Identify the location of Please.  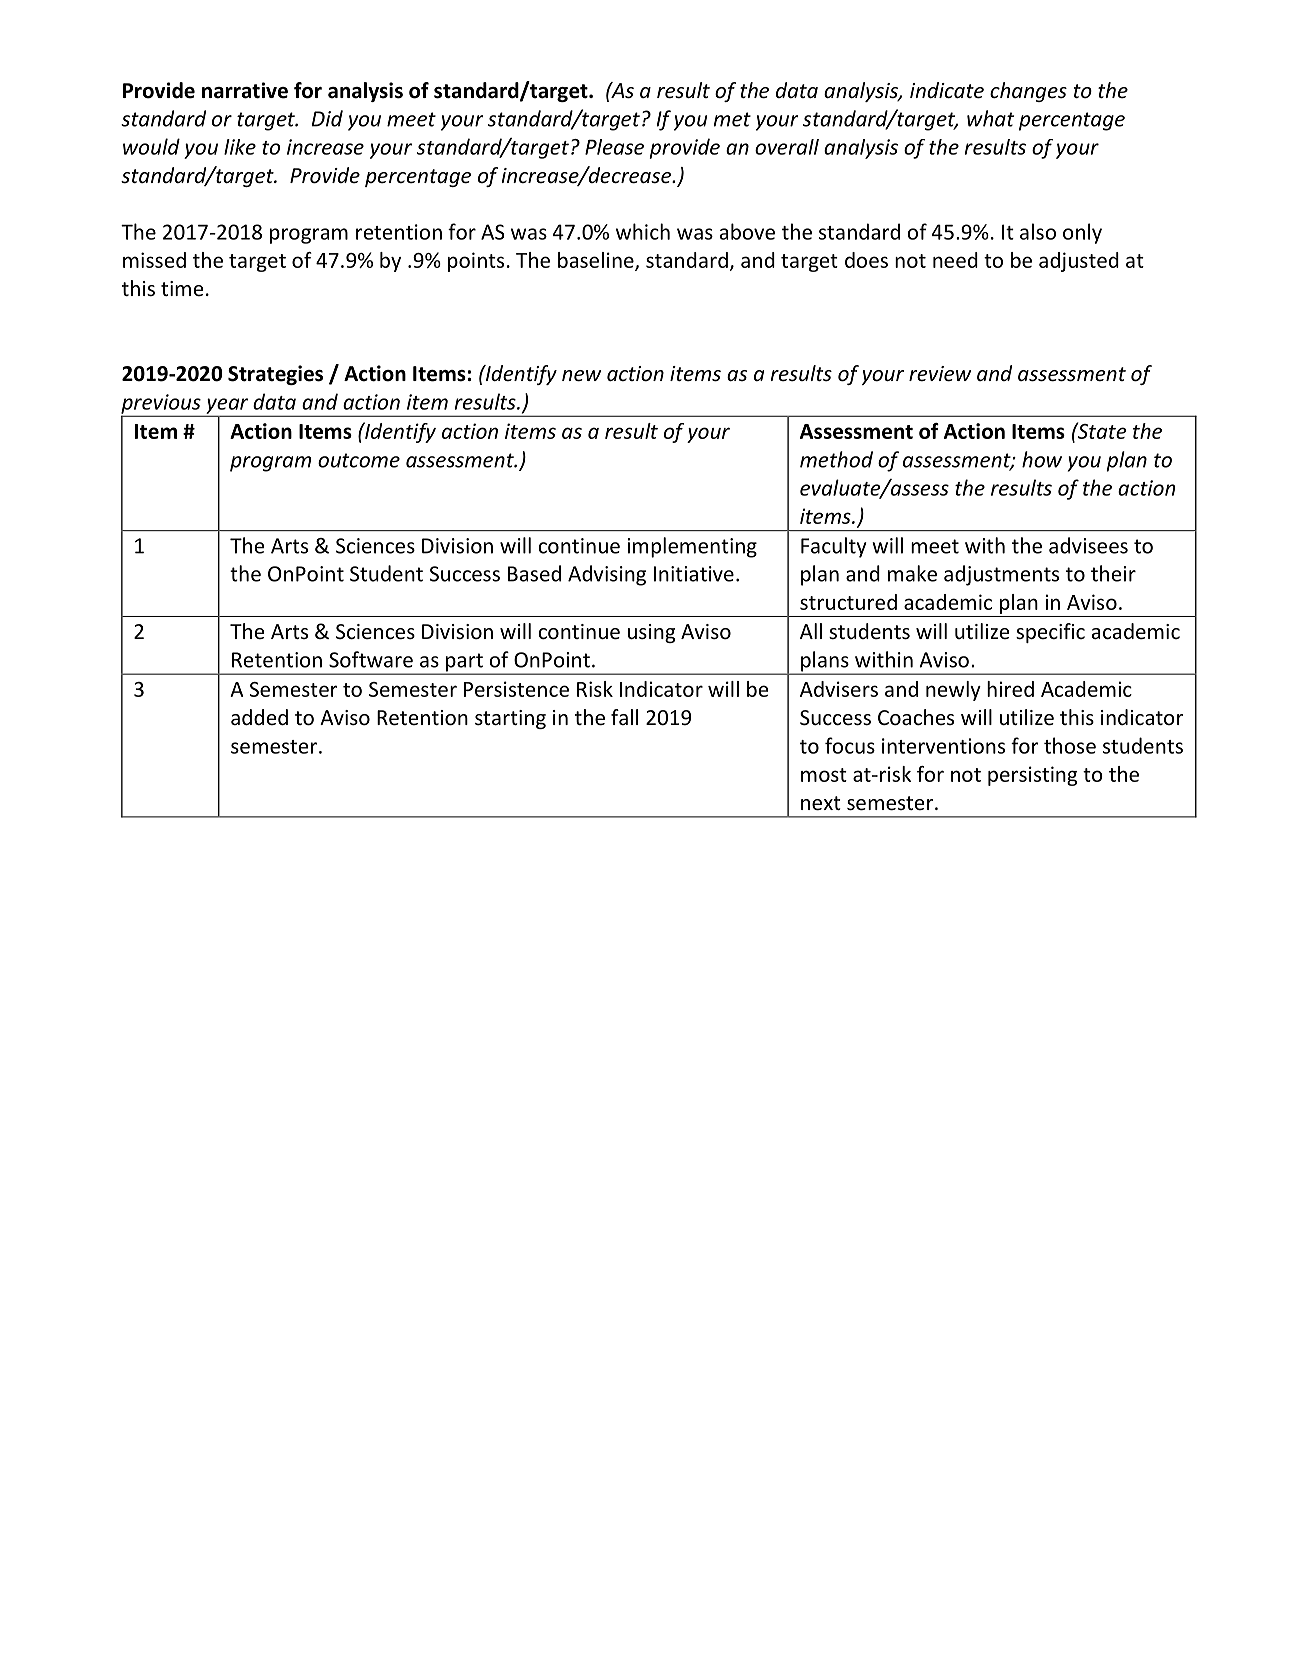
(614, 147).
